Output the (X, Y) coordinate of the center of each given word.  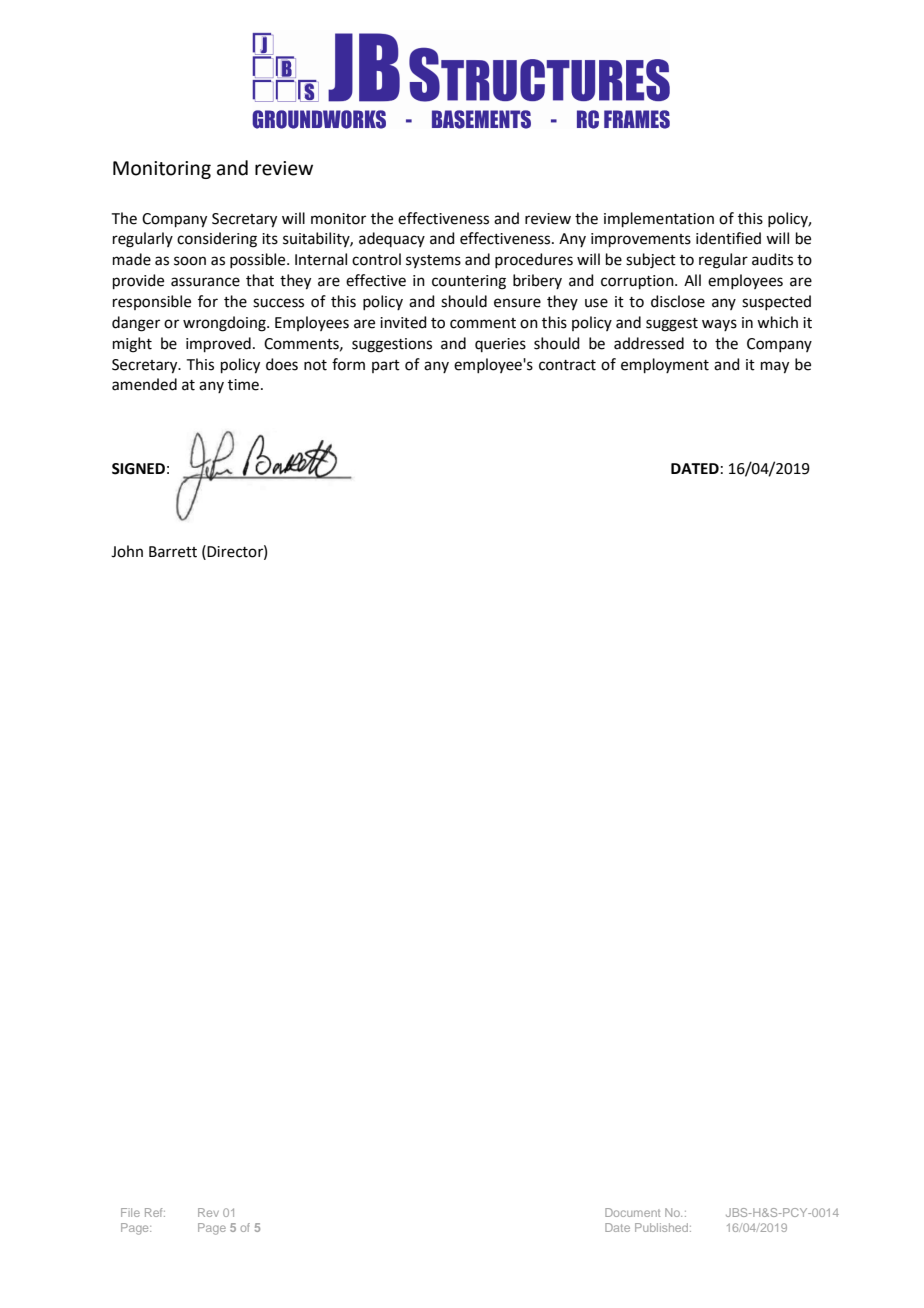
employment (665, 365)
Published (661, 1227)
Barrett (173, 552)
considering (217, 240)
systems (433, 261)
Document (632, 1212)
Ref (155, 1212)
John (127, 551)
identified (728, 238)
